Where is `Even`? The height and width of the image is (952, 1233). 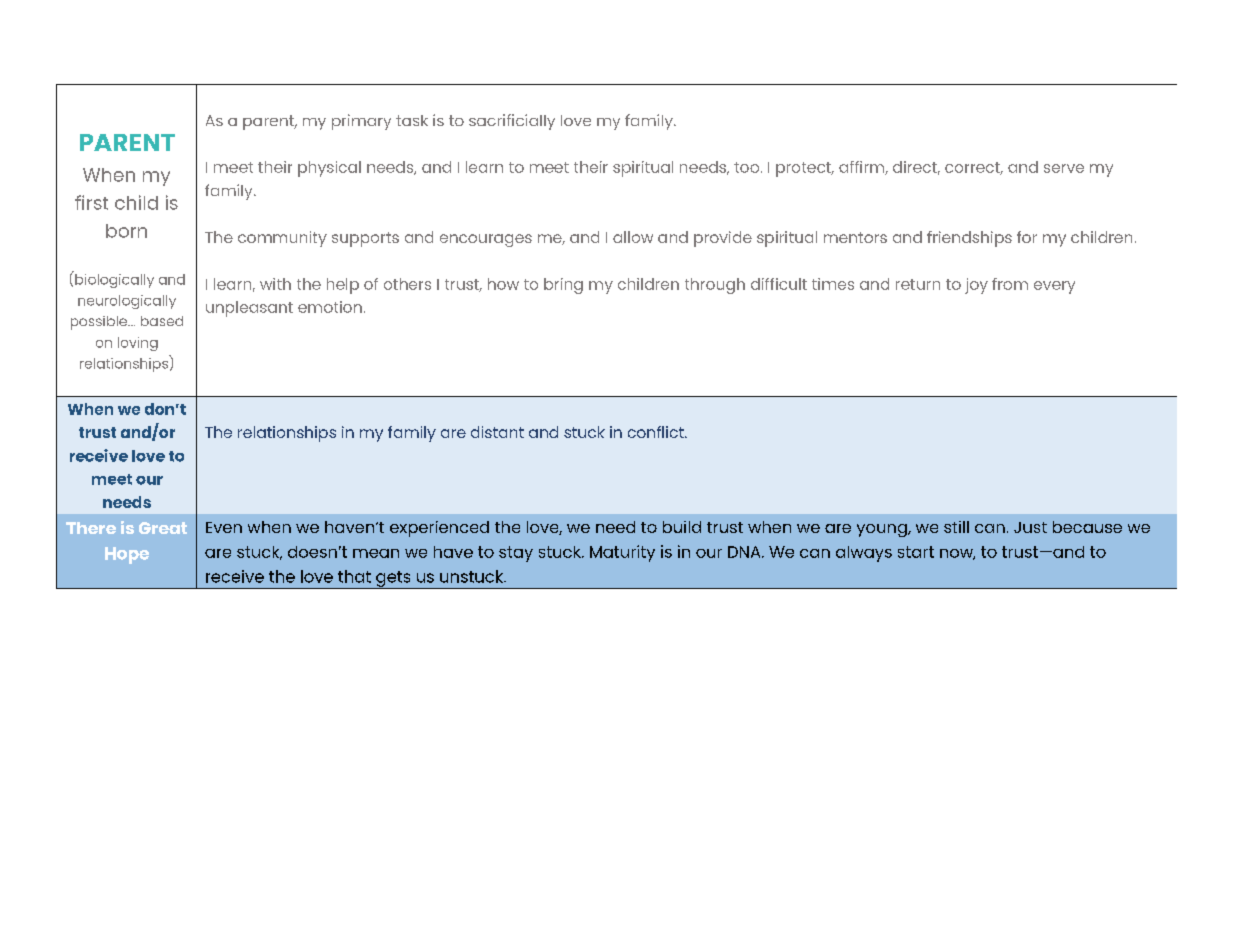
Even is located at coordinates (224, 527).
